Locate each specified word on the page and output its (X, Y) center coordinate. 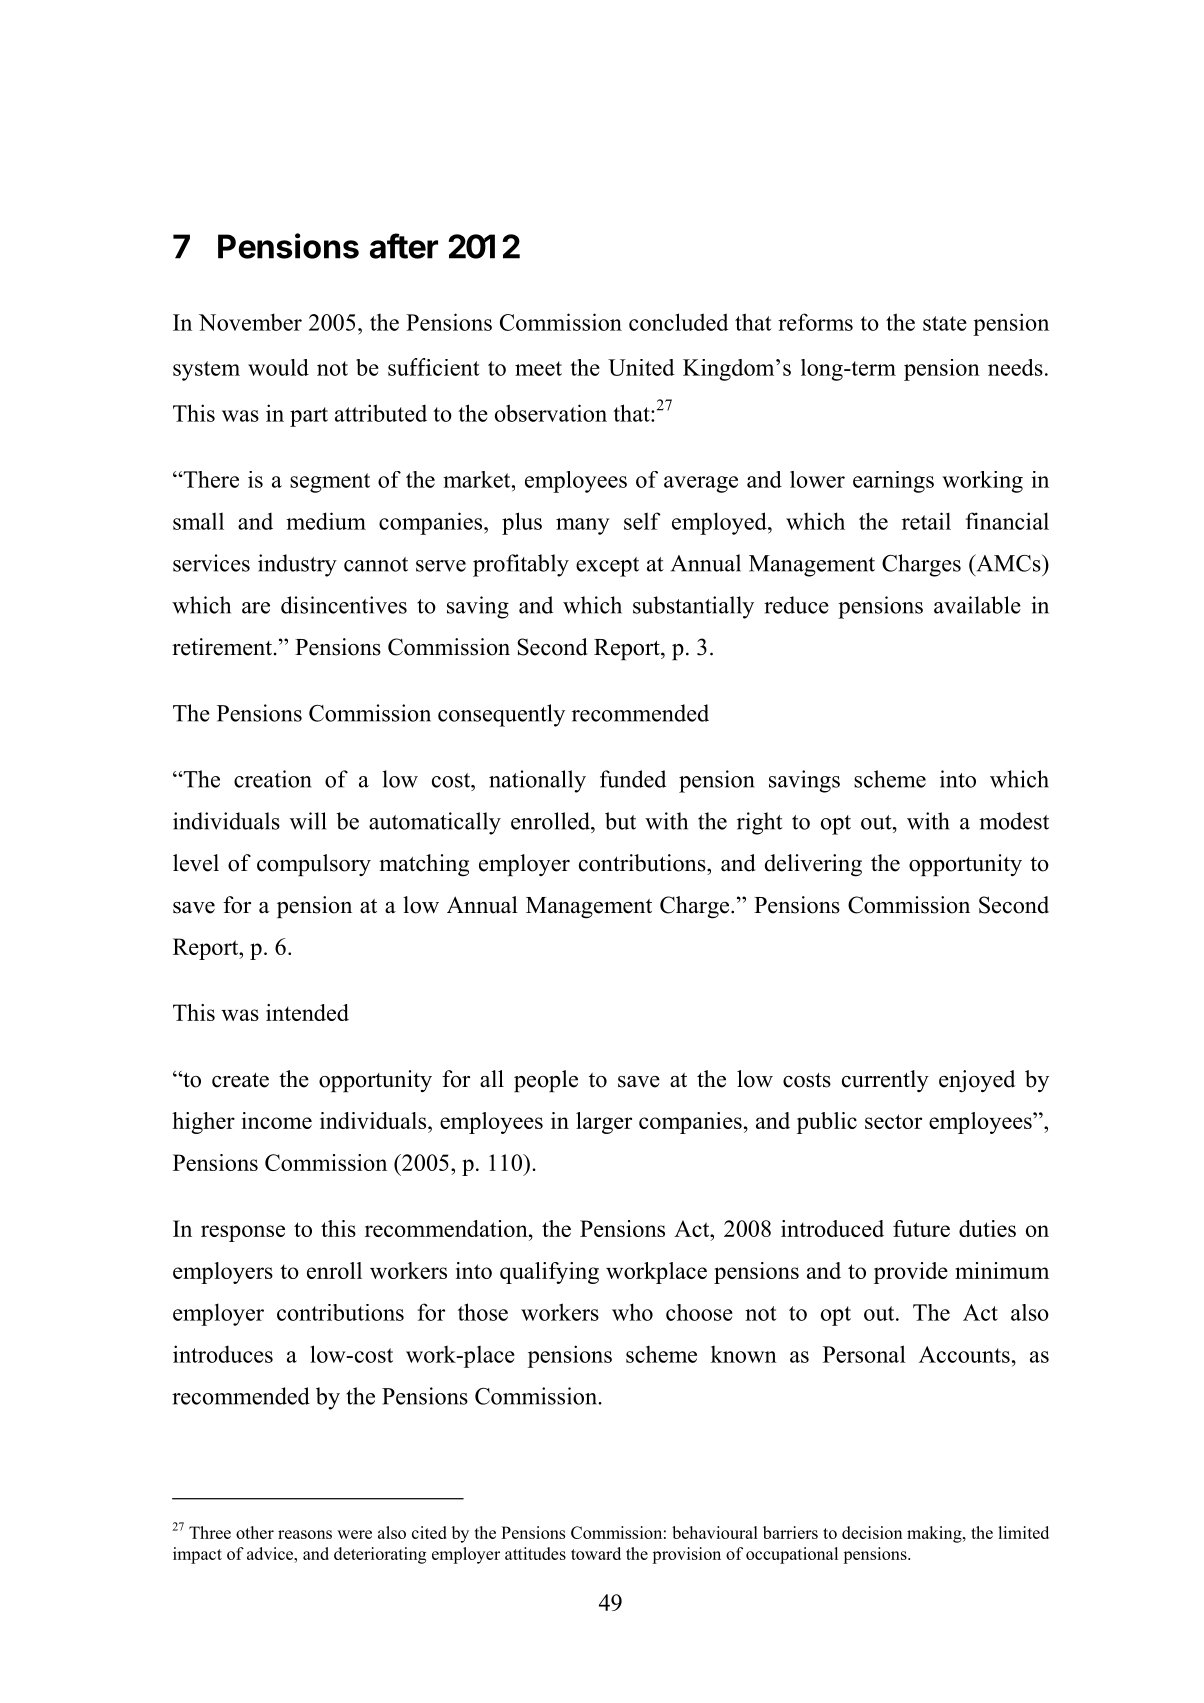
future (921, 1228)
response (243, 1233)
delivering (813, 865)
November (250, 322)
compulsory (314, 865)
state (945, 323)
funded (633, 779)
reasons (305, 1534)
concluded (679, 322)
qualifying (549, 1273)
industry (297, 565)
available (977, 605)
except (607, 567)
